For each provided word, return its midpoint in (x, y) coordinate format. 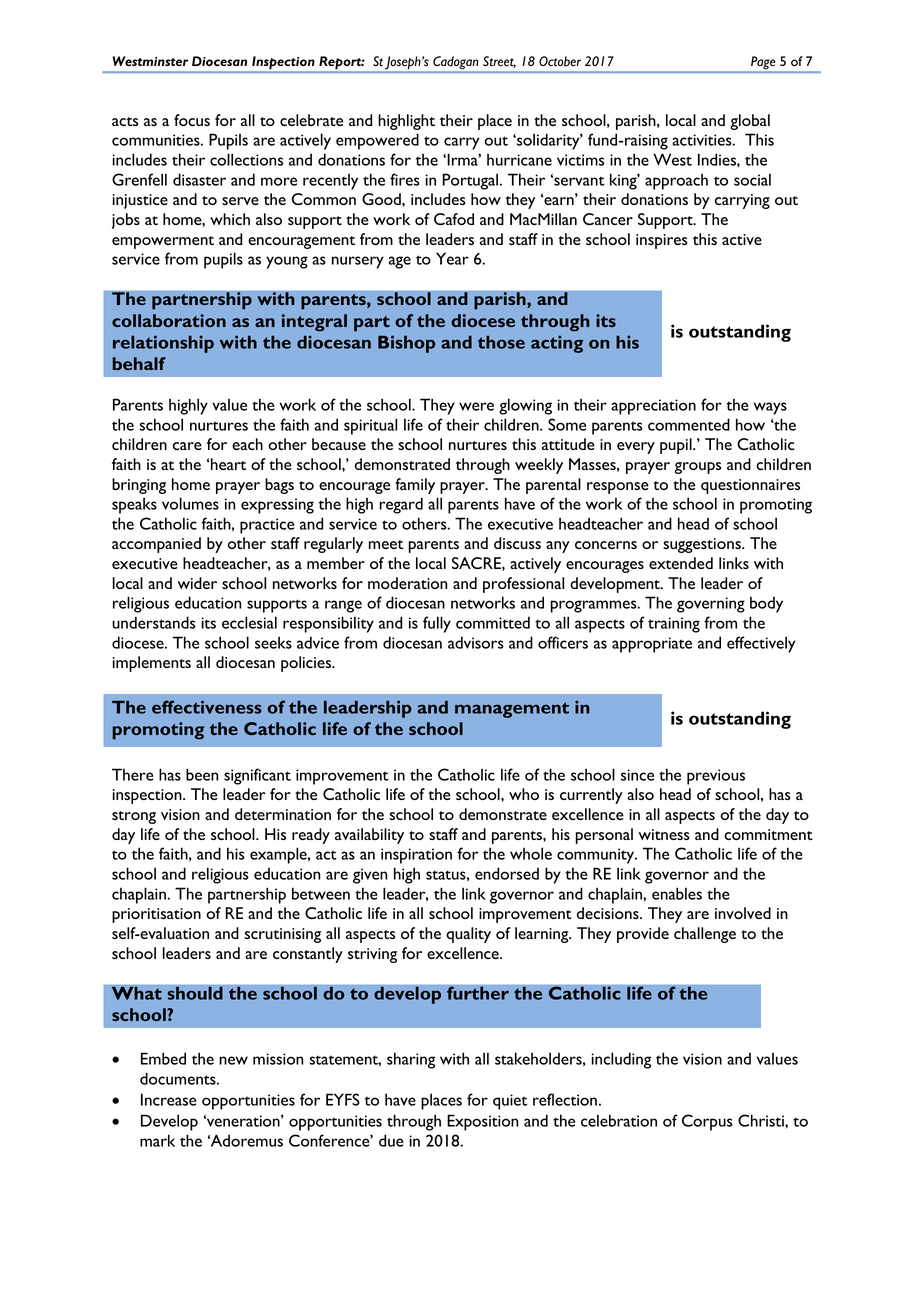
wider (197, 583)
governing (711, 605)
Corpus (707, 1122)
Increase (169, 1099)
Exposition (483, 1122)
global (750, 122)
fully (437, 624)
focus (192, 120)
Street (499, 62)
